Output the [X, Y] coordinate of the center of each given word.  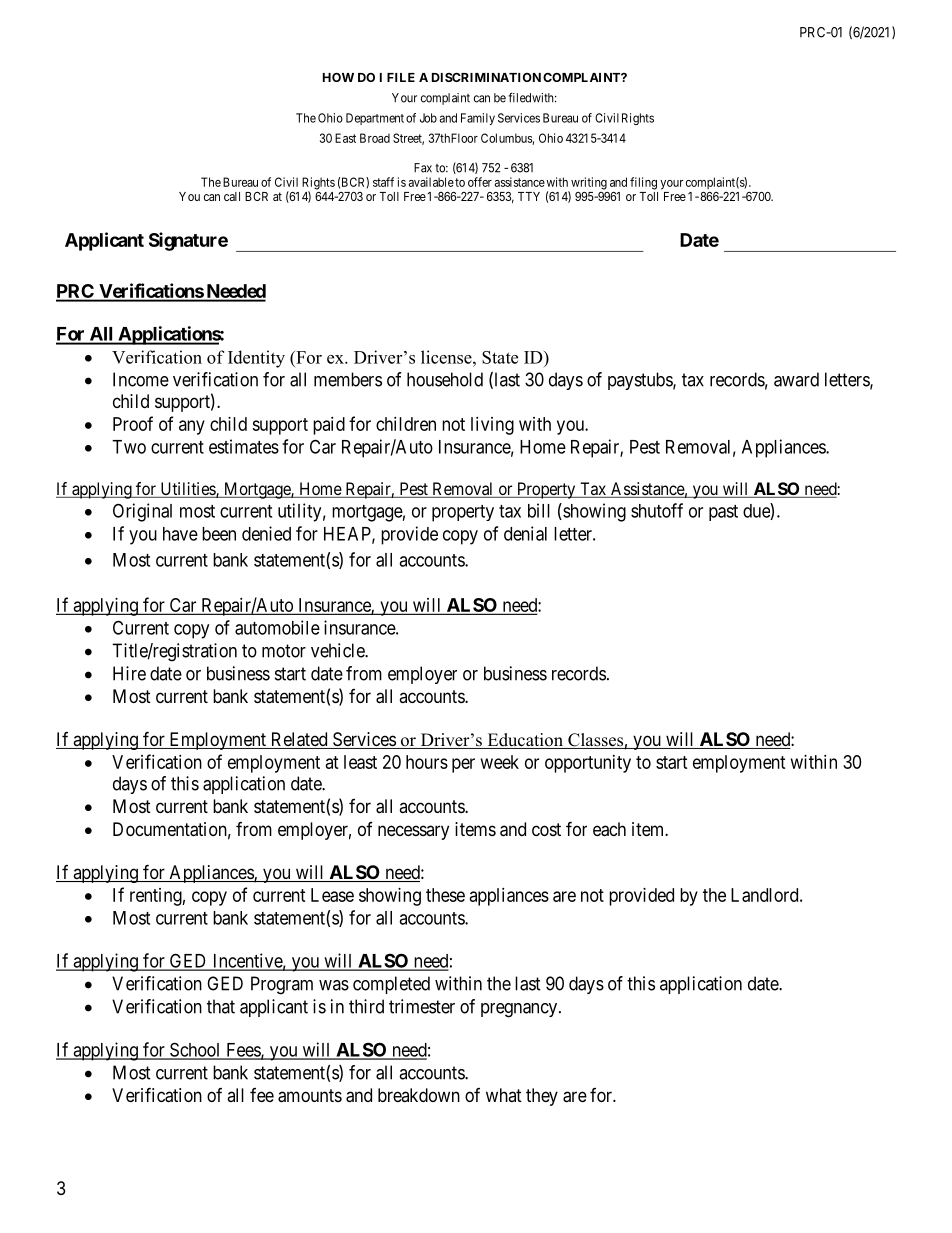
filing [643, 183]
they [542, 1097]
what [504, 1095]
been [219, 534]
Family [478, 119]
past [723, 513]
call [232, 196]
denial [525, 533]
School [195, 1050]
